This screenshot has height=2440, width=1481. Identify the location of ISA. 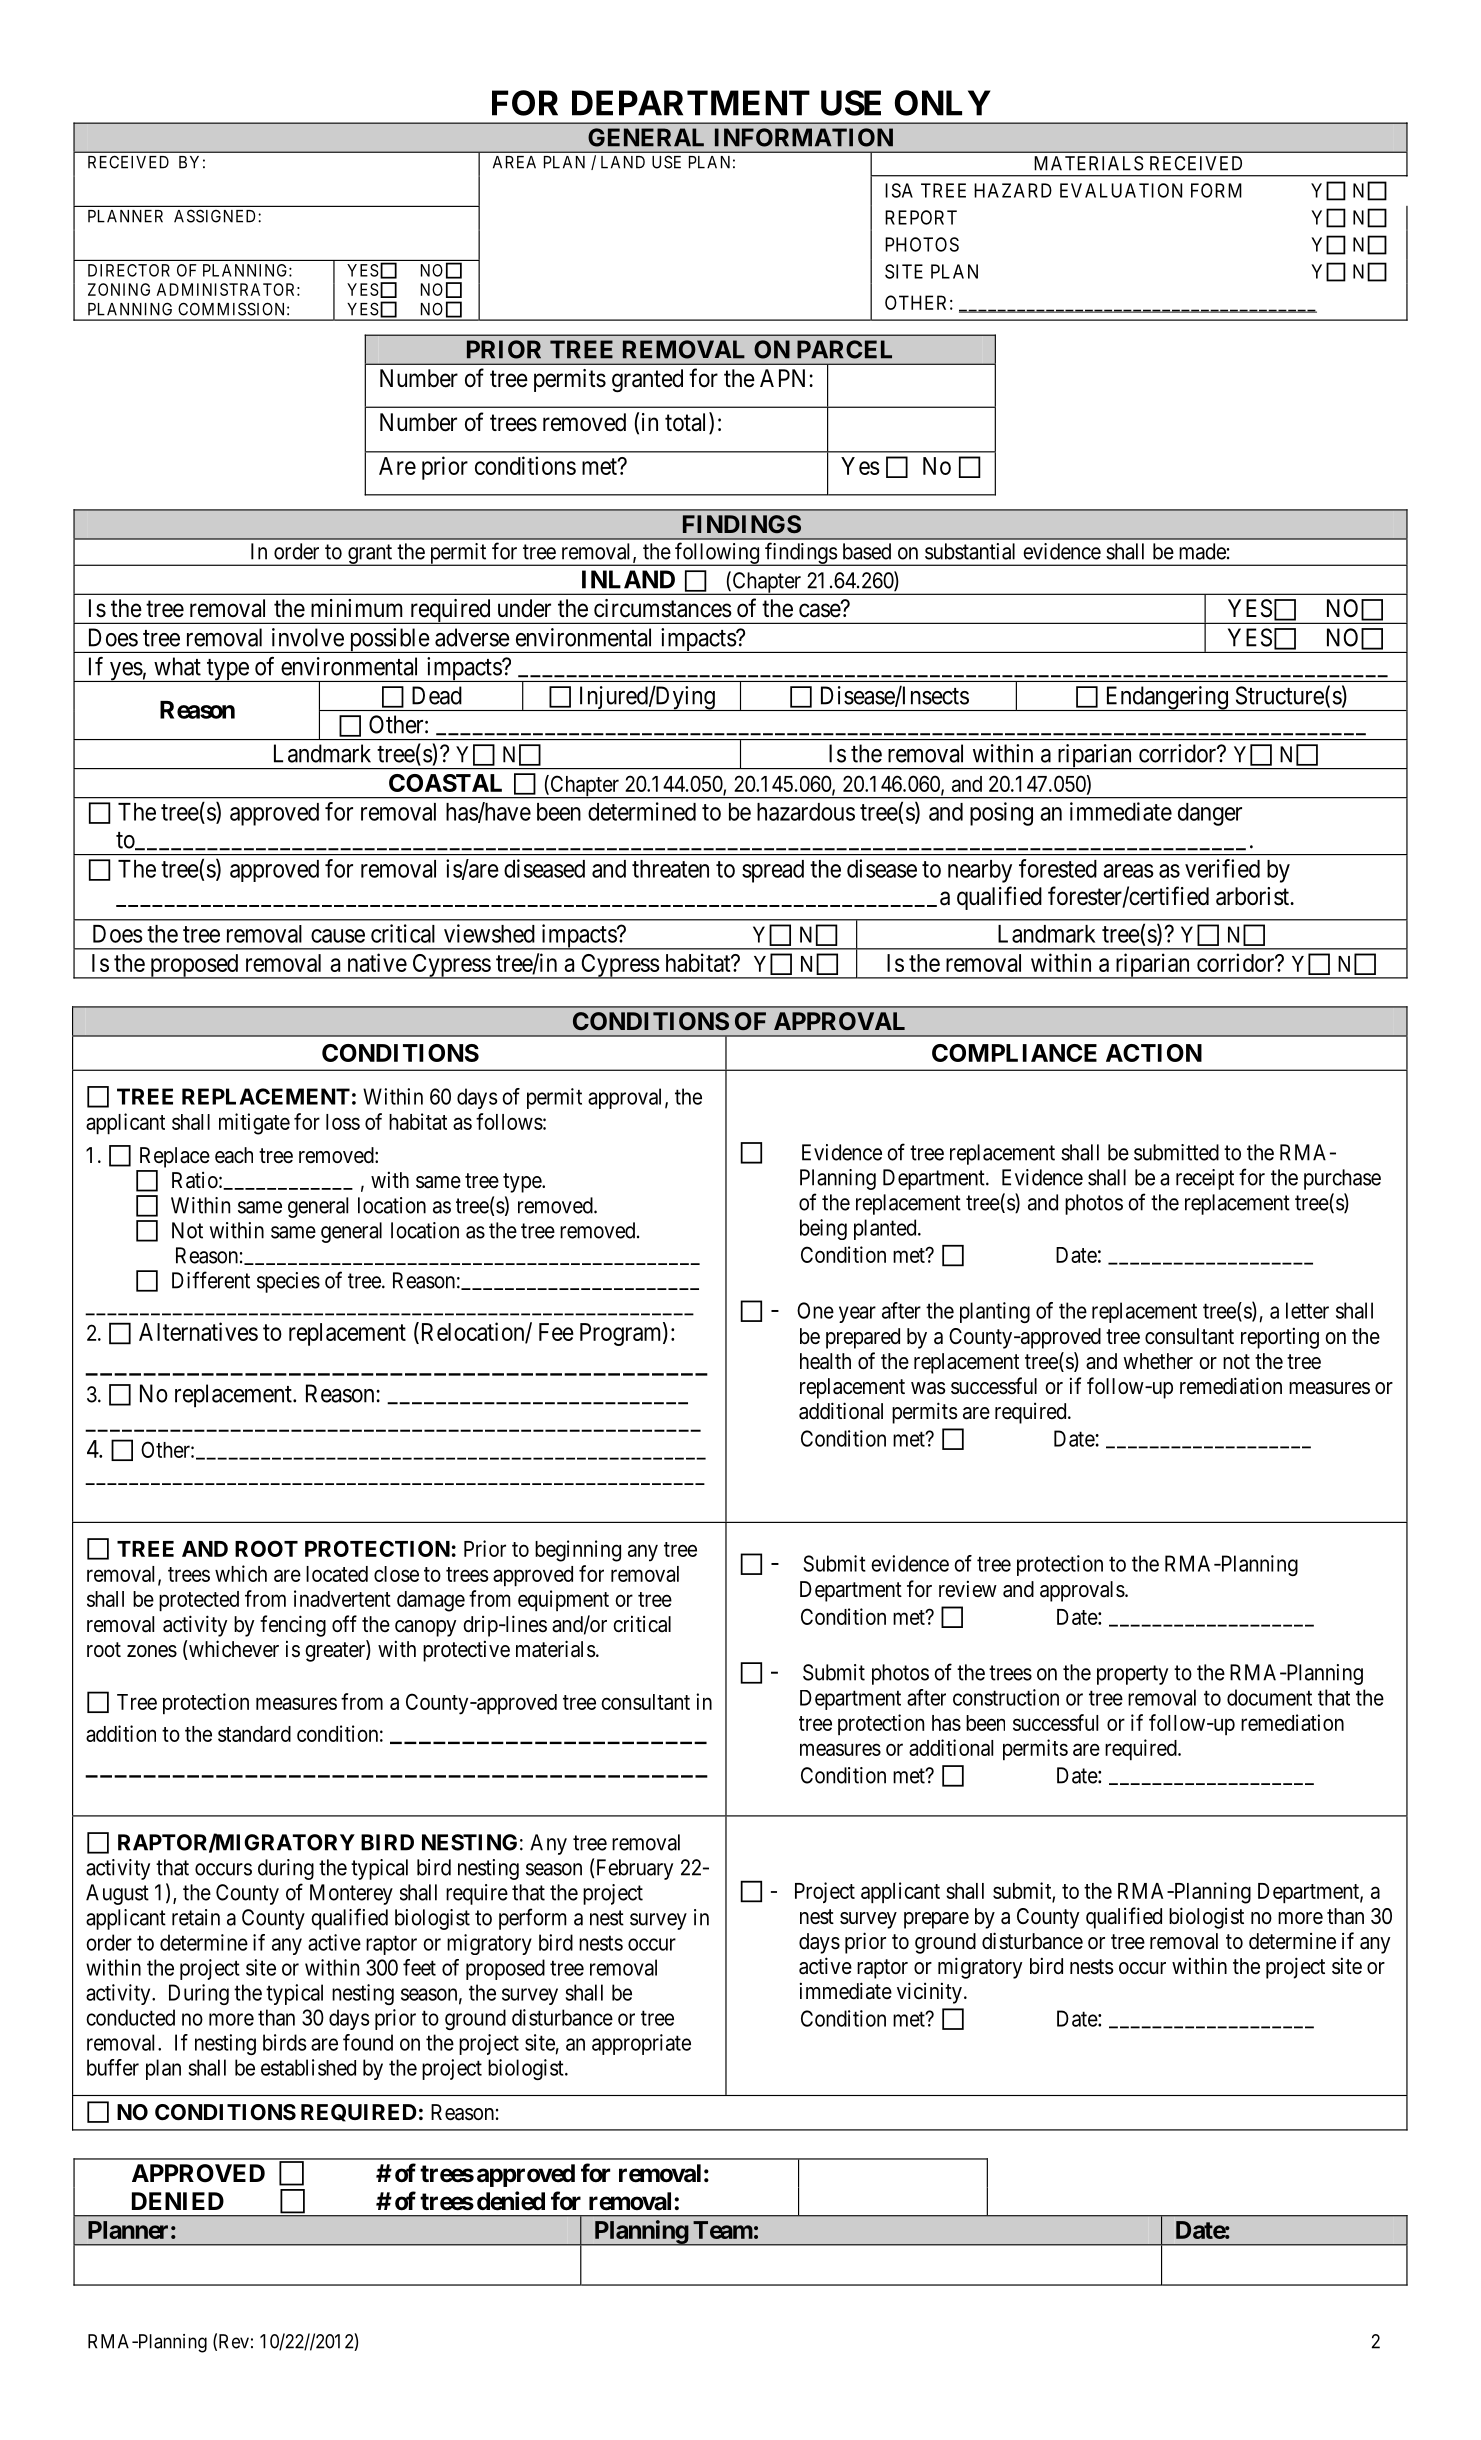
(899, 190).
